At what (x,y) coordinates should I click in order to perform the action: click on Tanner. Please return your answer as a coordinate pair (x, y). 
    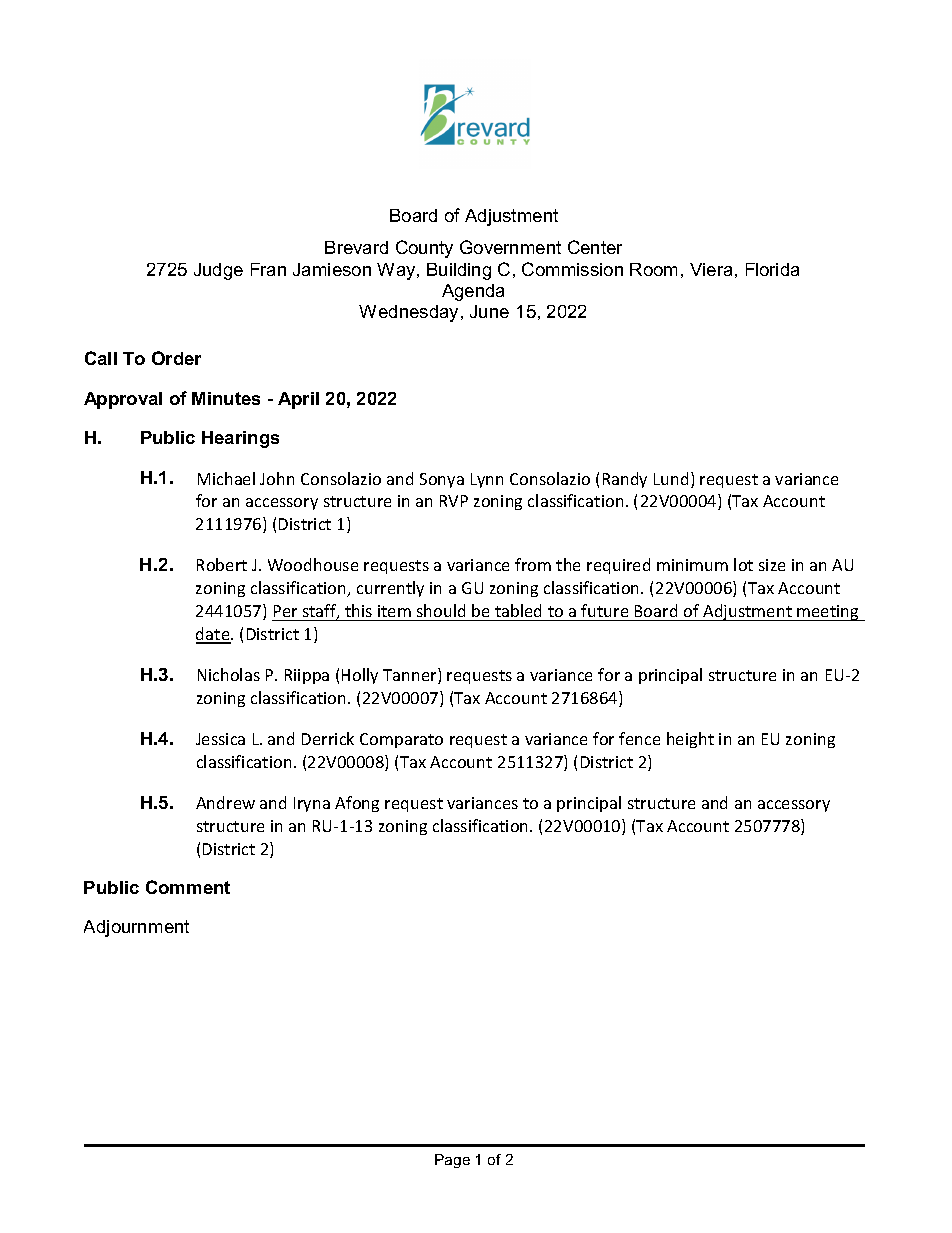
    Looking at the image, I should click on (411, 676).
